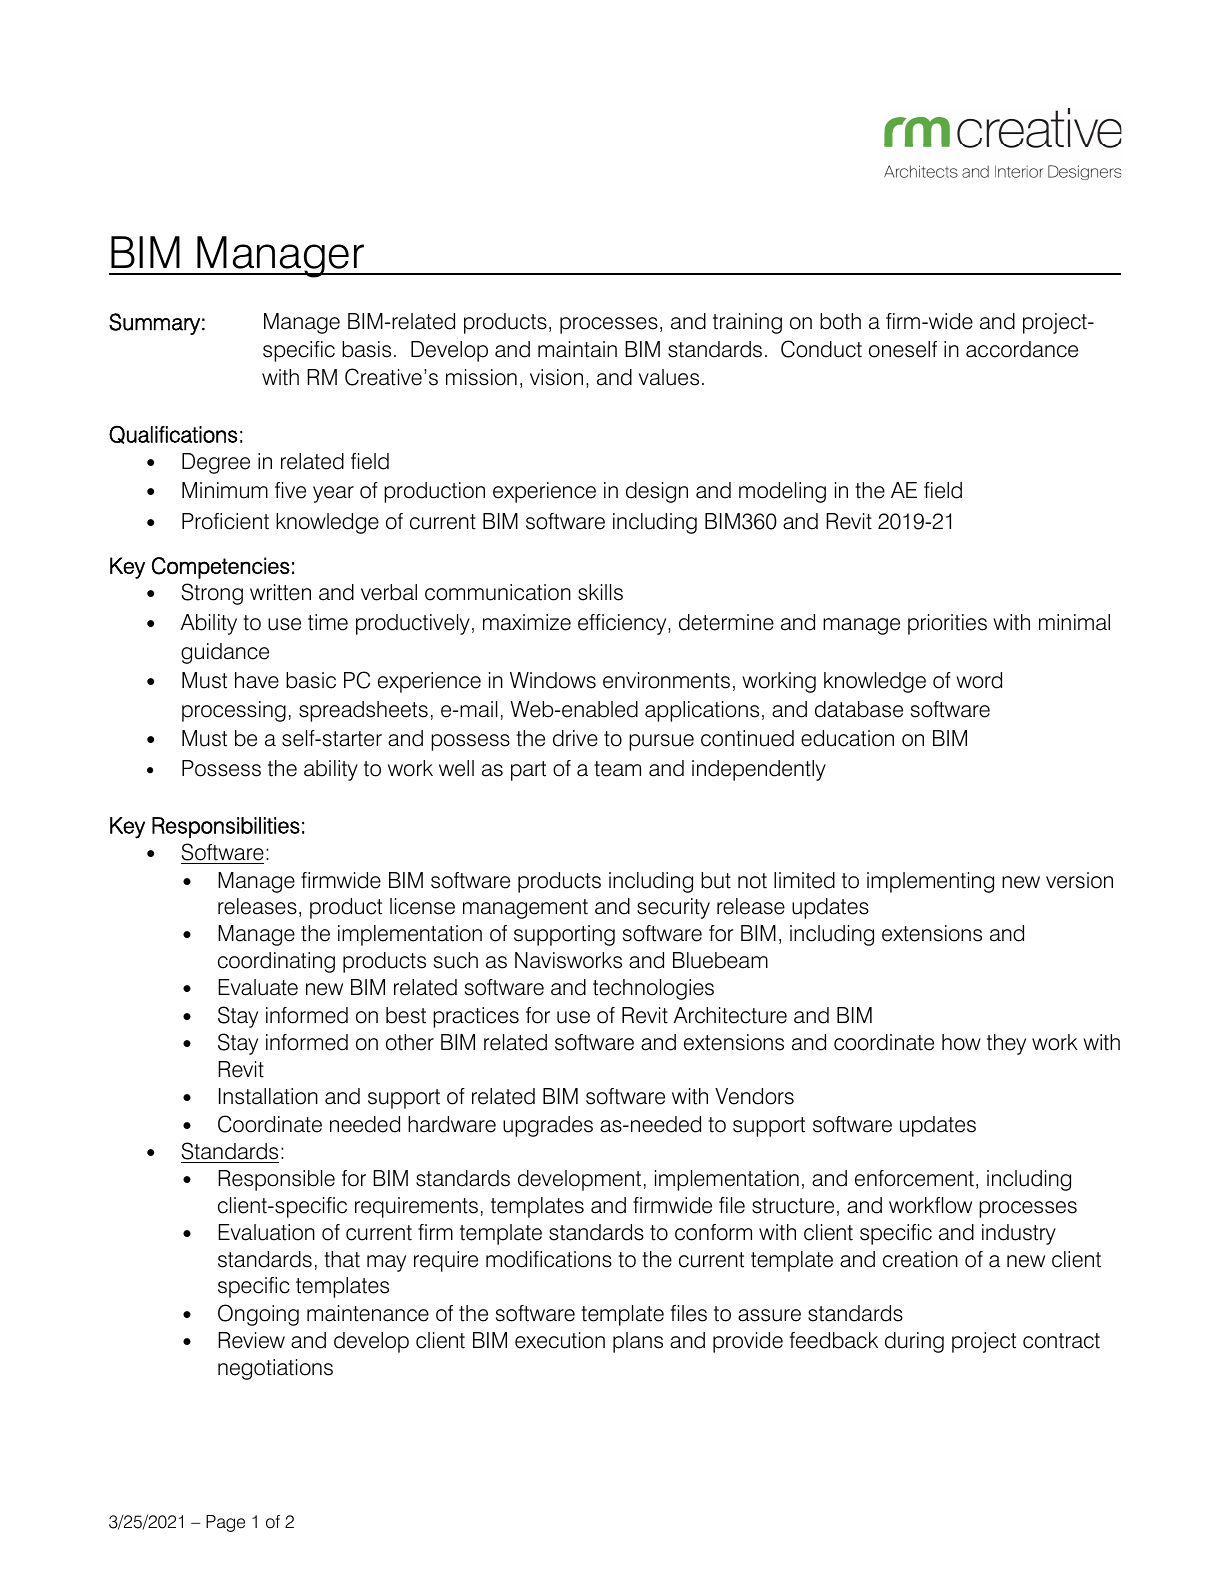 This screenshot has height=1591, width=1230. Describe the element at coordinates (276, 962) in the screenshot. I see `coordinating` at that location.
